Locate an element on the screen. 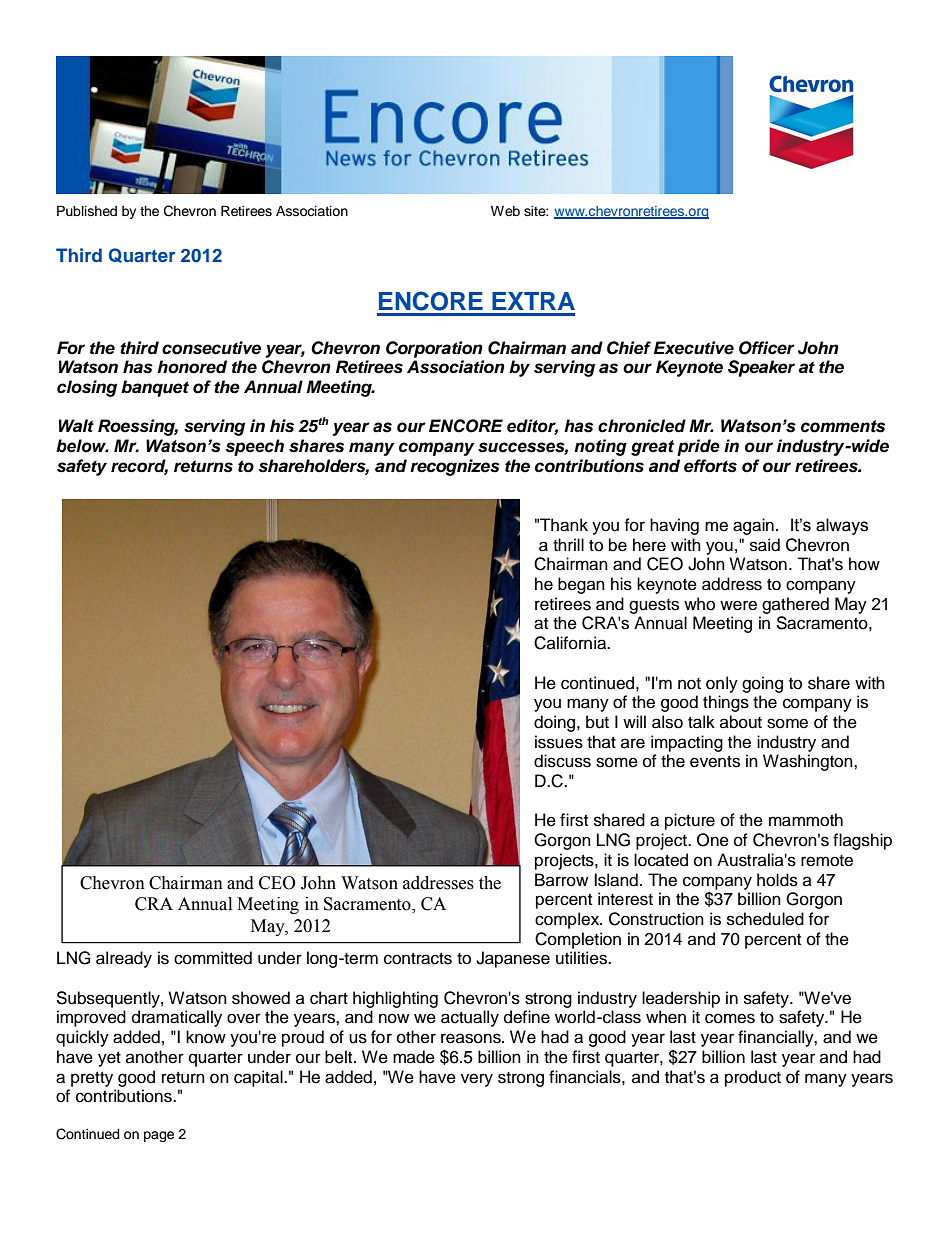  Published is located at coordinates (87, 211).
